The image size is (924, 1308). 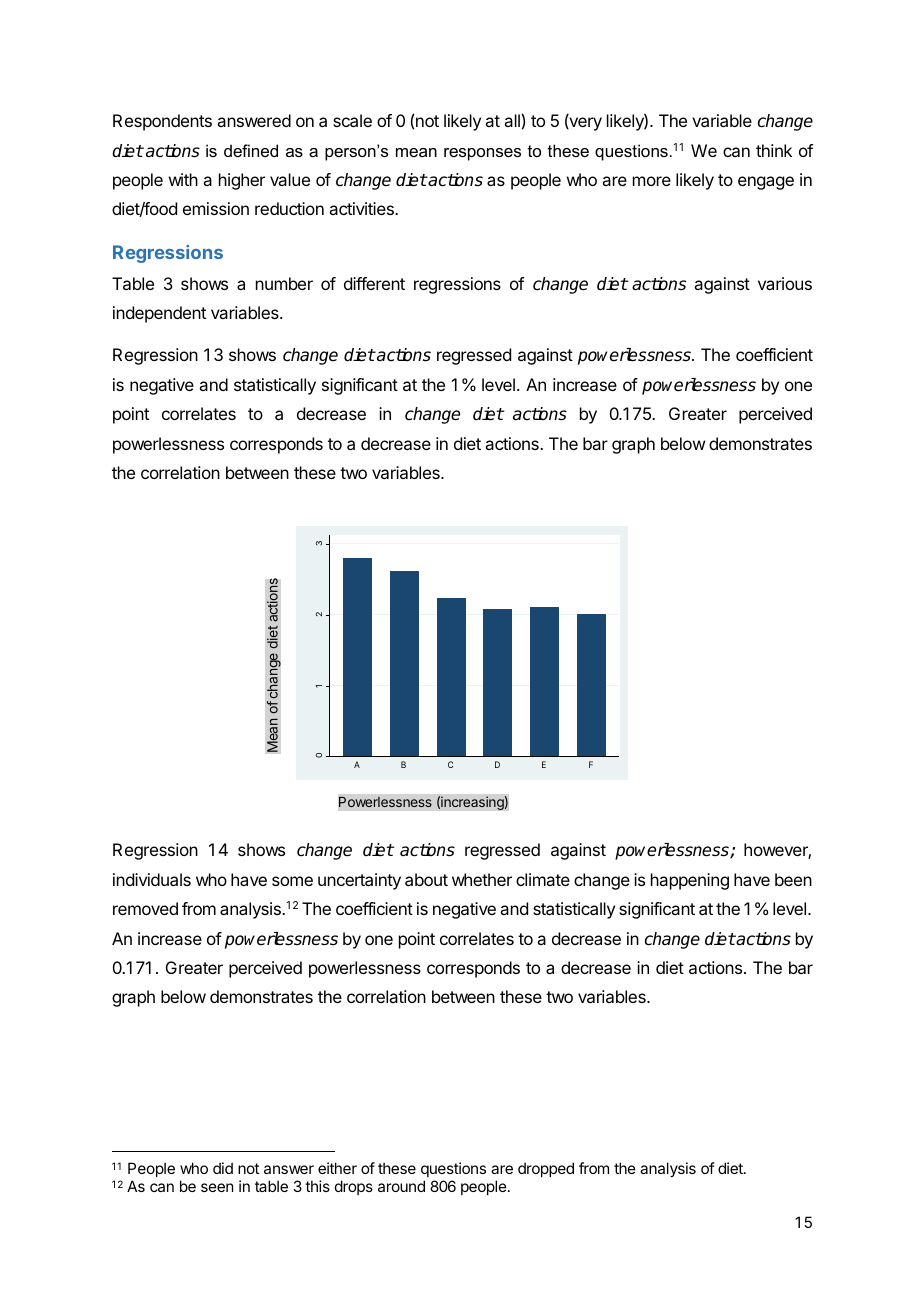 What do you see at coordinates (223, 1168) in the screenshot?
I see `did` at bounding box center [223, 1168].
